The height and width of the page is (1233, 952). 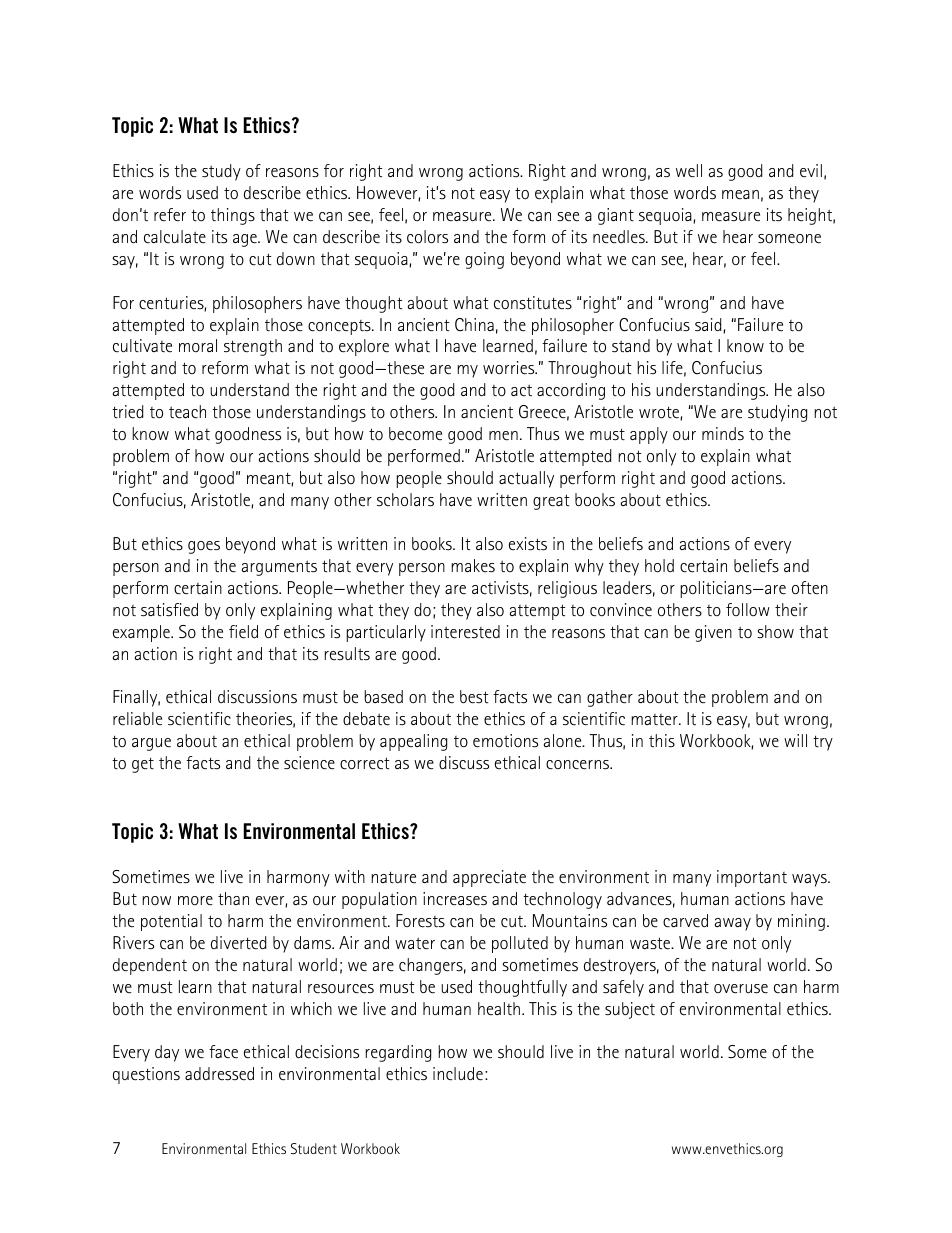 What do you see at coordinates (689, 171) in the page?
I see `well` at bounding box center [689, 171].
